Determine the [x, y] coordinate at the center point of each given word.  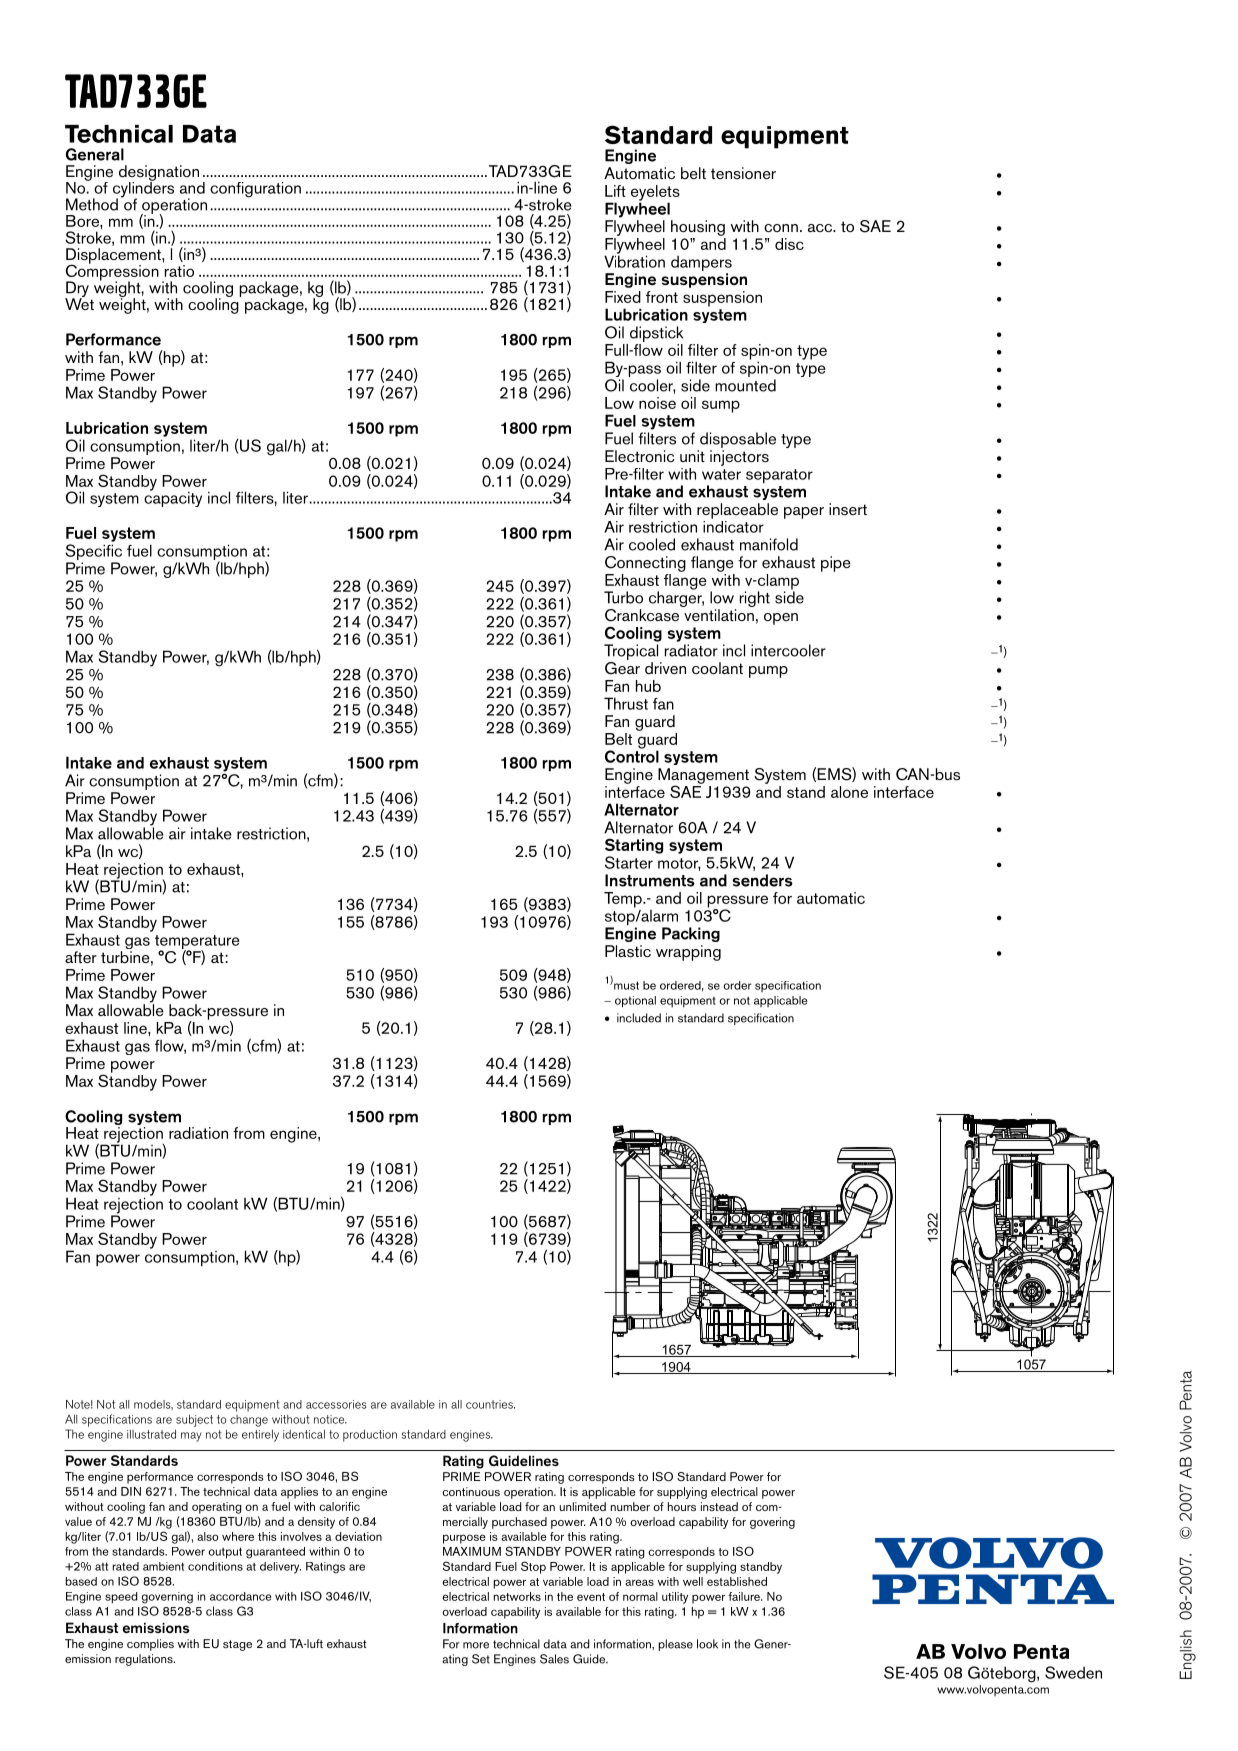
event [591, 1597]
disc [789, 244]
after [81, 957]
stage [237, 1645]
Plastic [628, 951]
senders [762, 880]
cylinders [143, 189]
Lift [615, 191]
